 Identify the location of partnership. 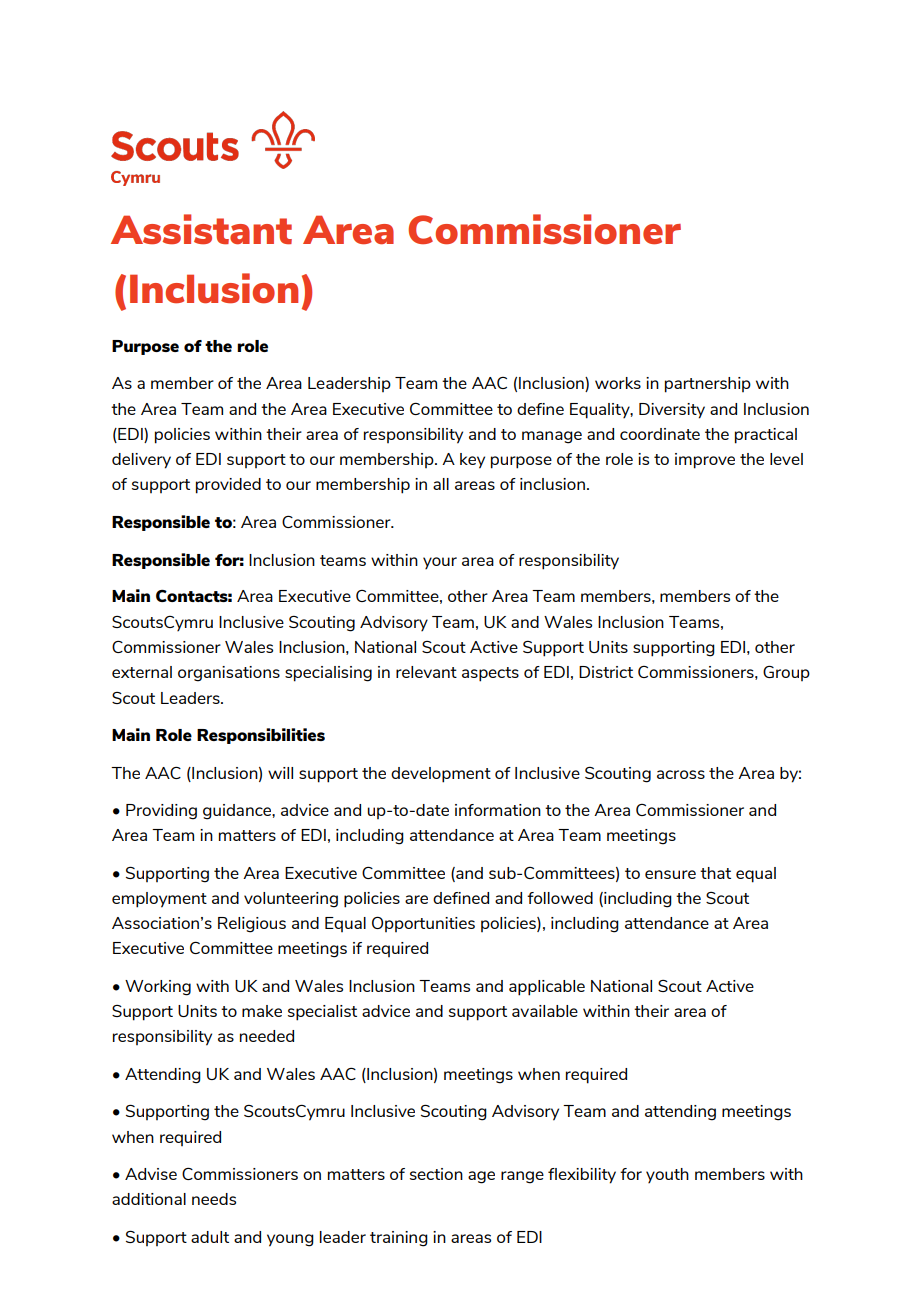
(708, 385).
